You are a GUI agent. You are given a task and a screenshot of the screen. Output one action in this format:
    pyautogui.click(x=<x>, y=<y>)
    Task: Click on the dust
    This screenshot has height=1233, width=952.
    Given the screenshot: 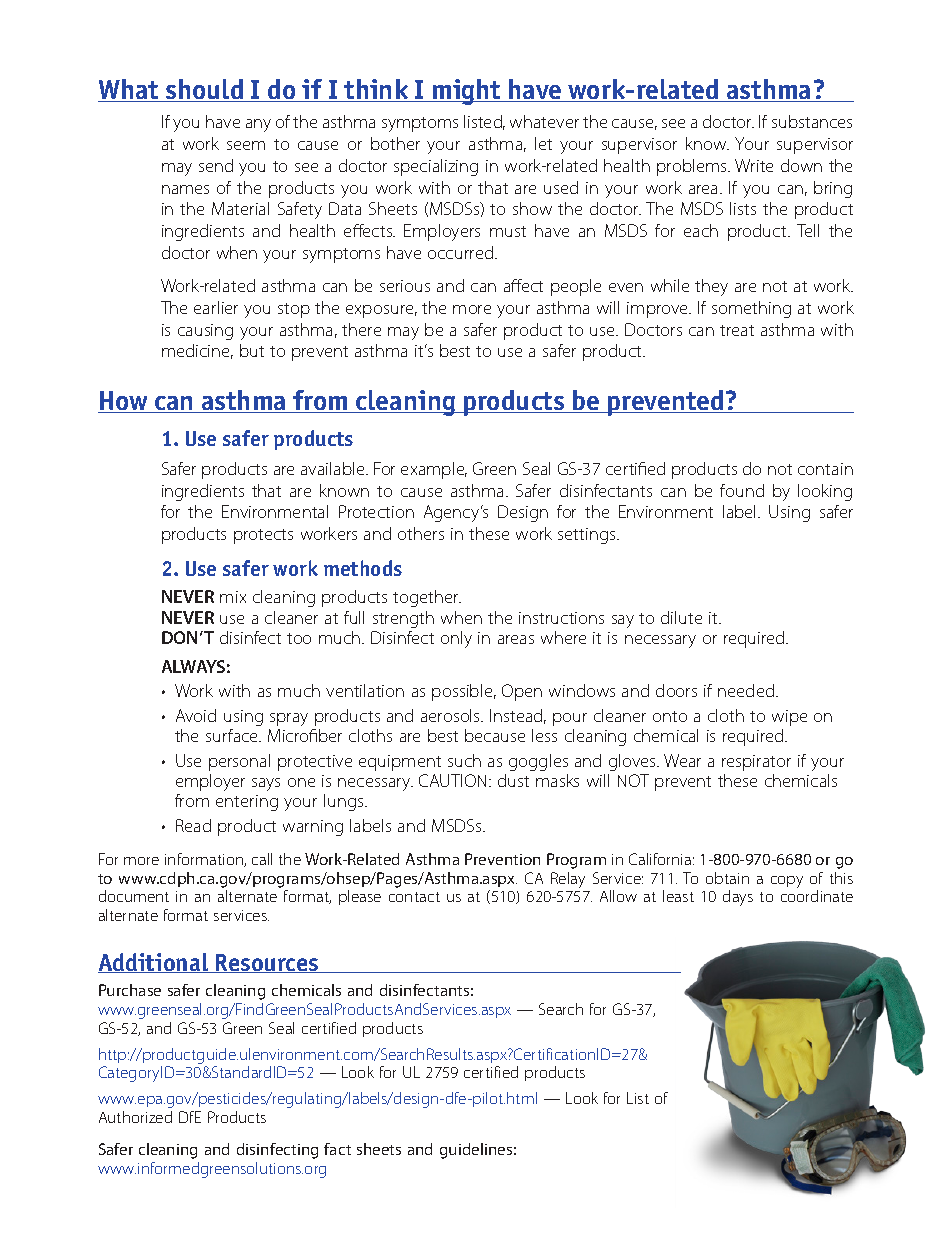 What is the action you would take?
    pyautogui.click(x=513, y=780)
